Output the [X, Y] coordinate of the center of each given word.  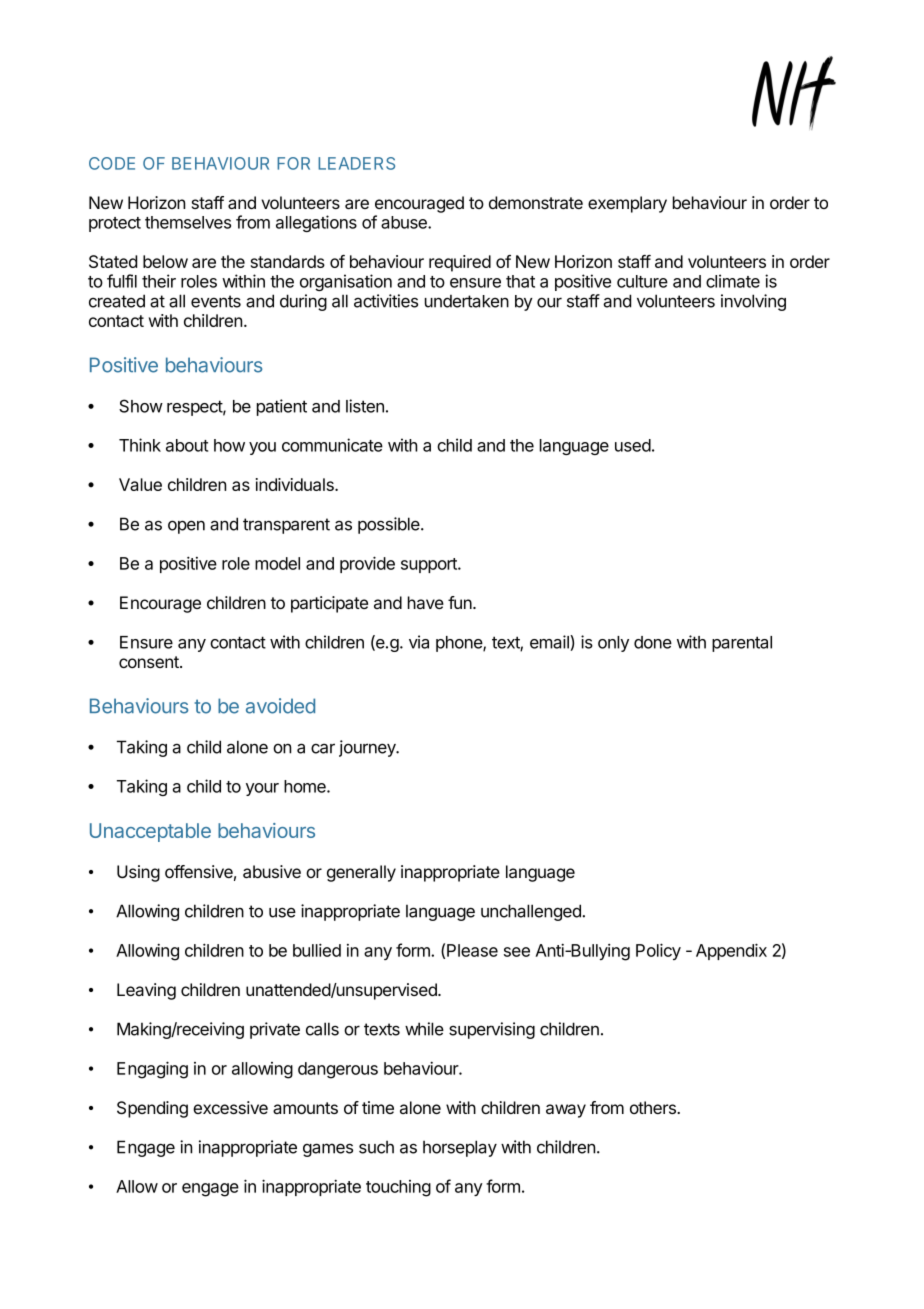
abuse [405, 222]
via [419, 642]
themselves [188, 222]
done [653, 642]
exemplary [627, 204]
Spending [152, 1109]
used [633, 445]
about [187, 445]
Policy [658, 951]
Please [472, 950]
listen [365, 406]
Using [138, 873]
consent [150, 662]
